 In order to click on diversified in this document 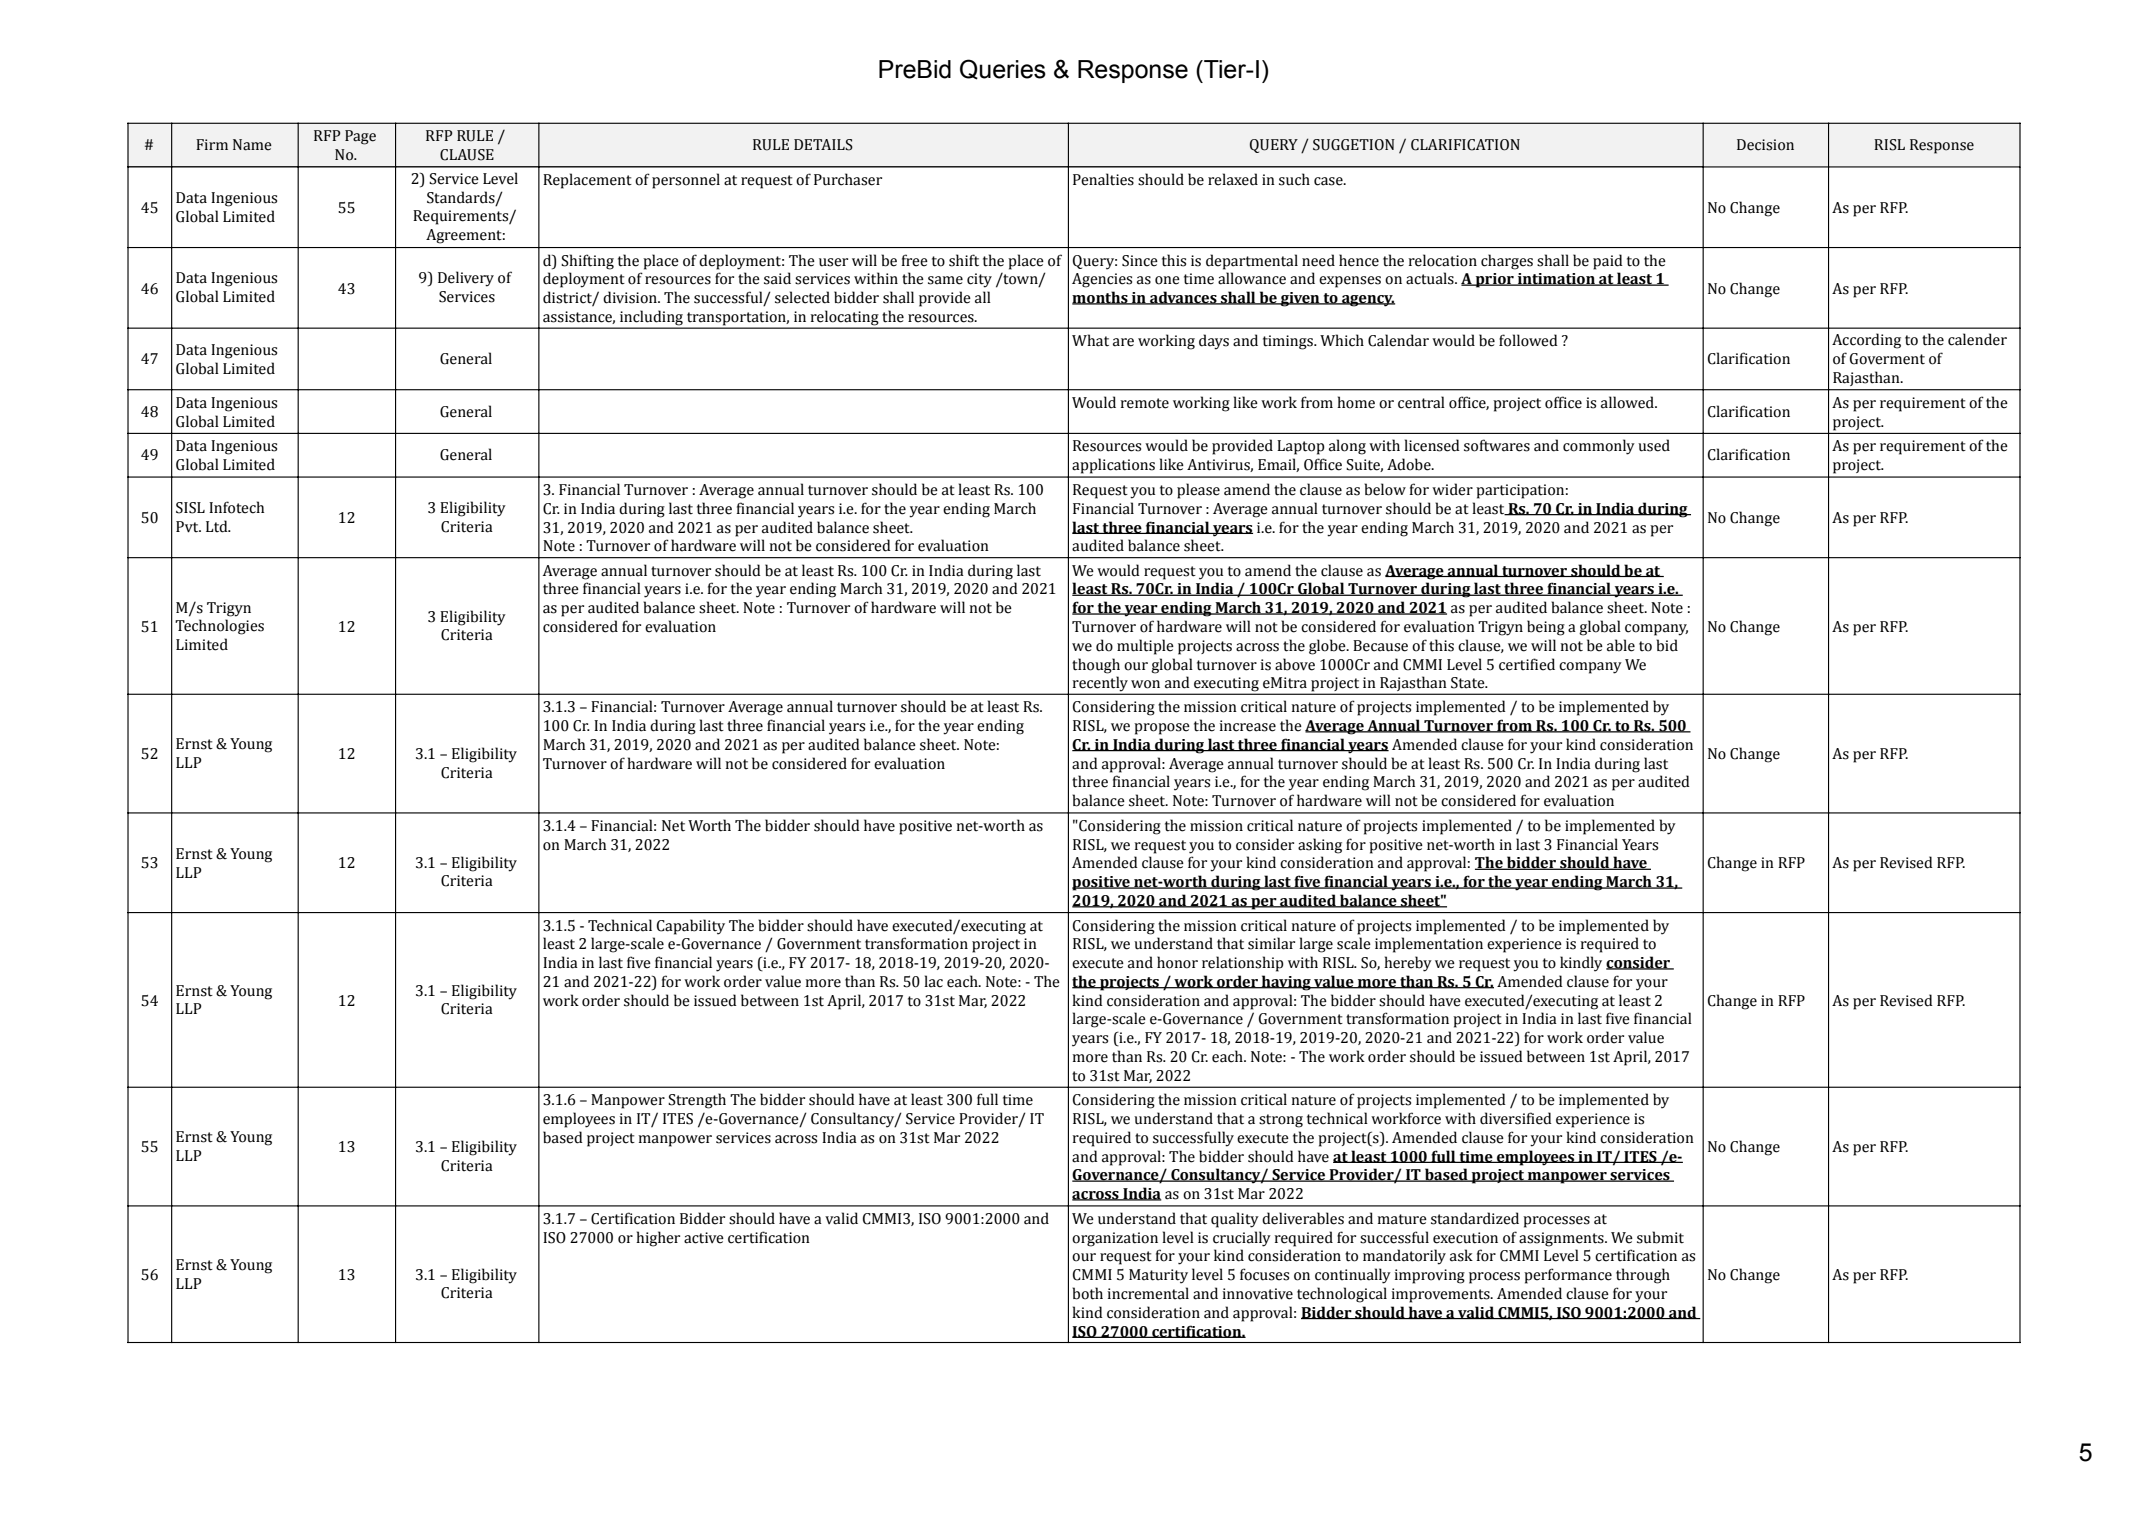, I will do `click(1516, 1118)`.
